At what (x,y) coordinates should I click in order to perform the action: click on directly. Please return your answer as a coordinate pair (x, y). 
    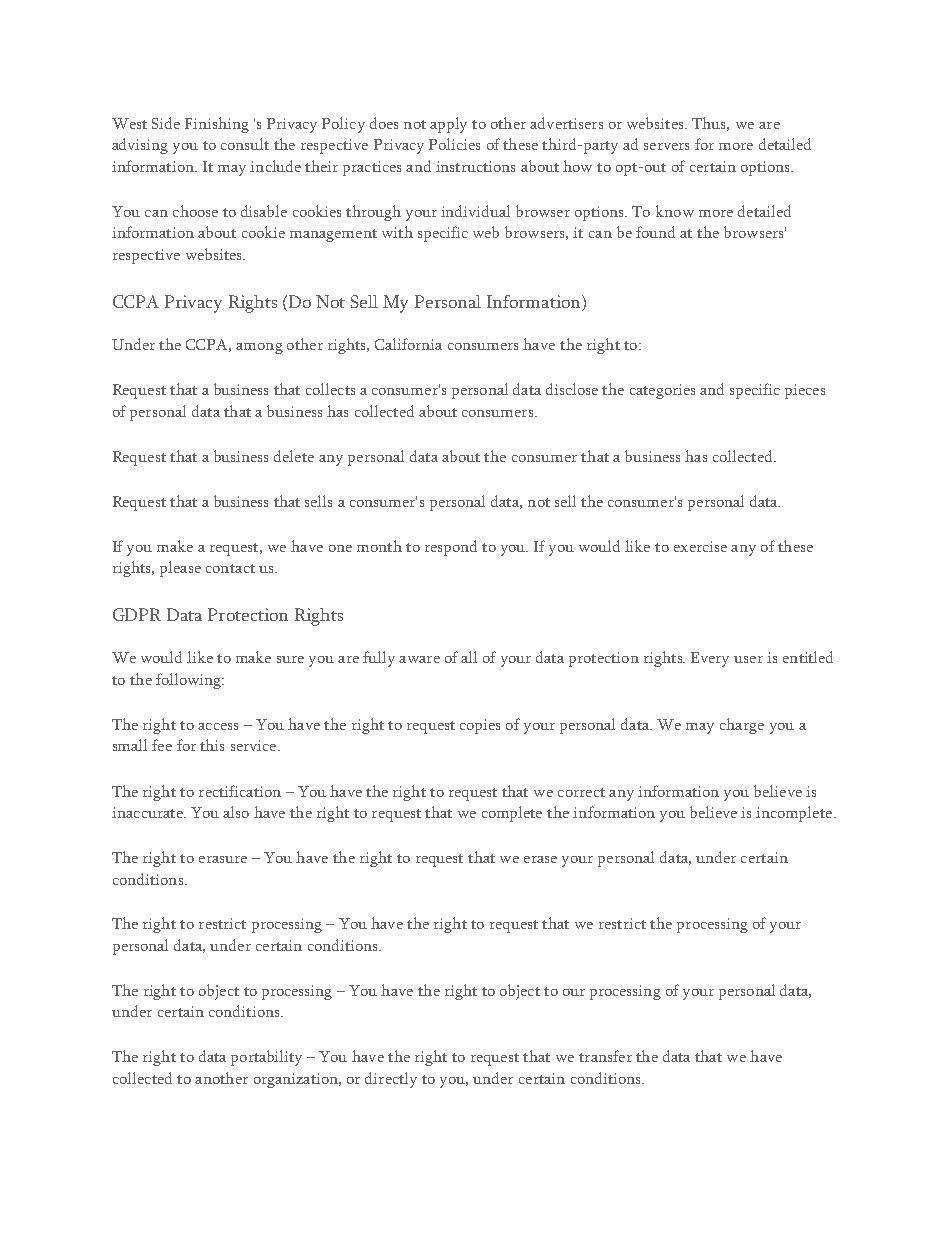
    Looking at the image, I should click on (391, 1080).
